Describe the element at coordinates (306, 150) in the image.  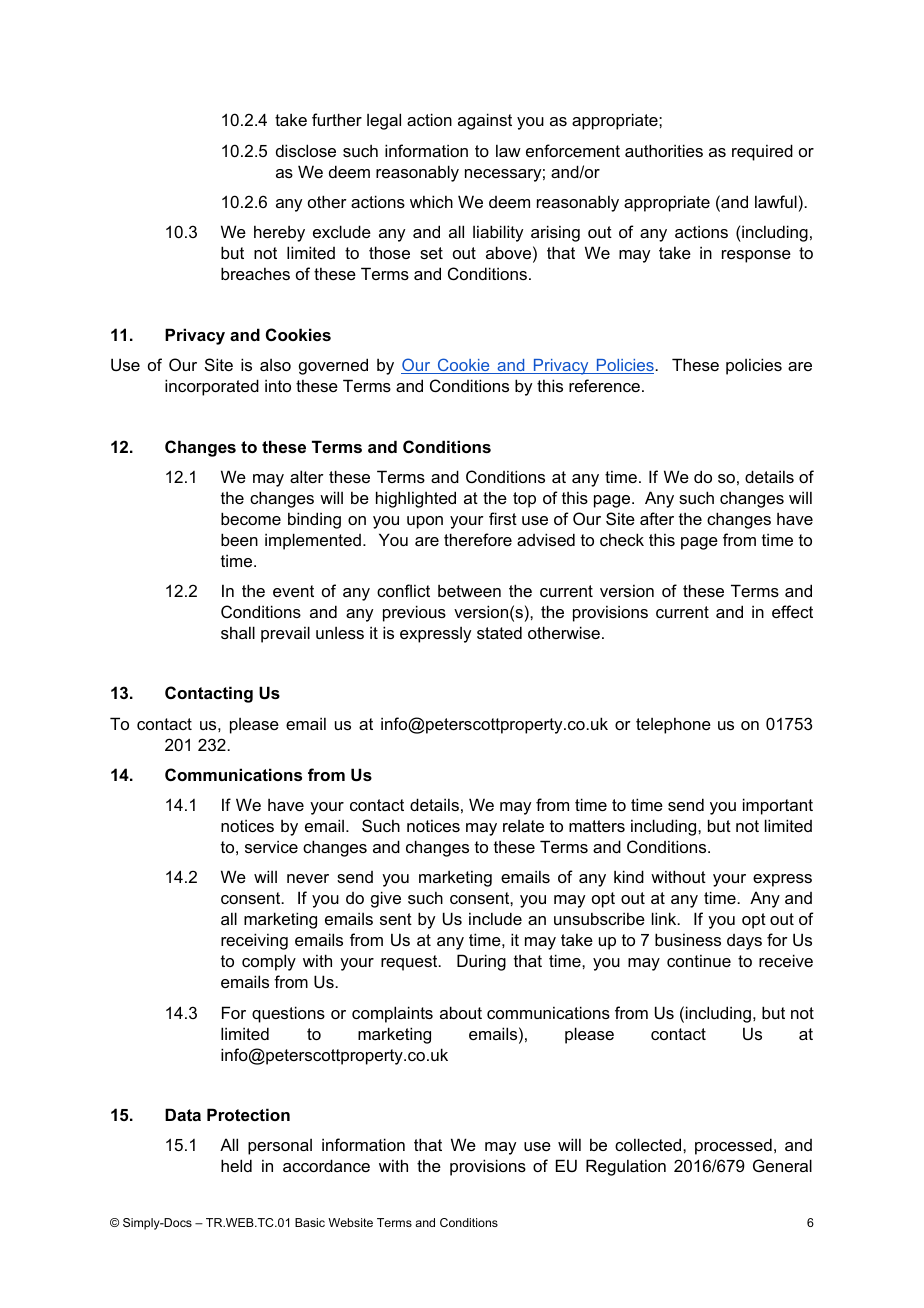
I see `disclose` at that location.
